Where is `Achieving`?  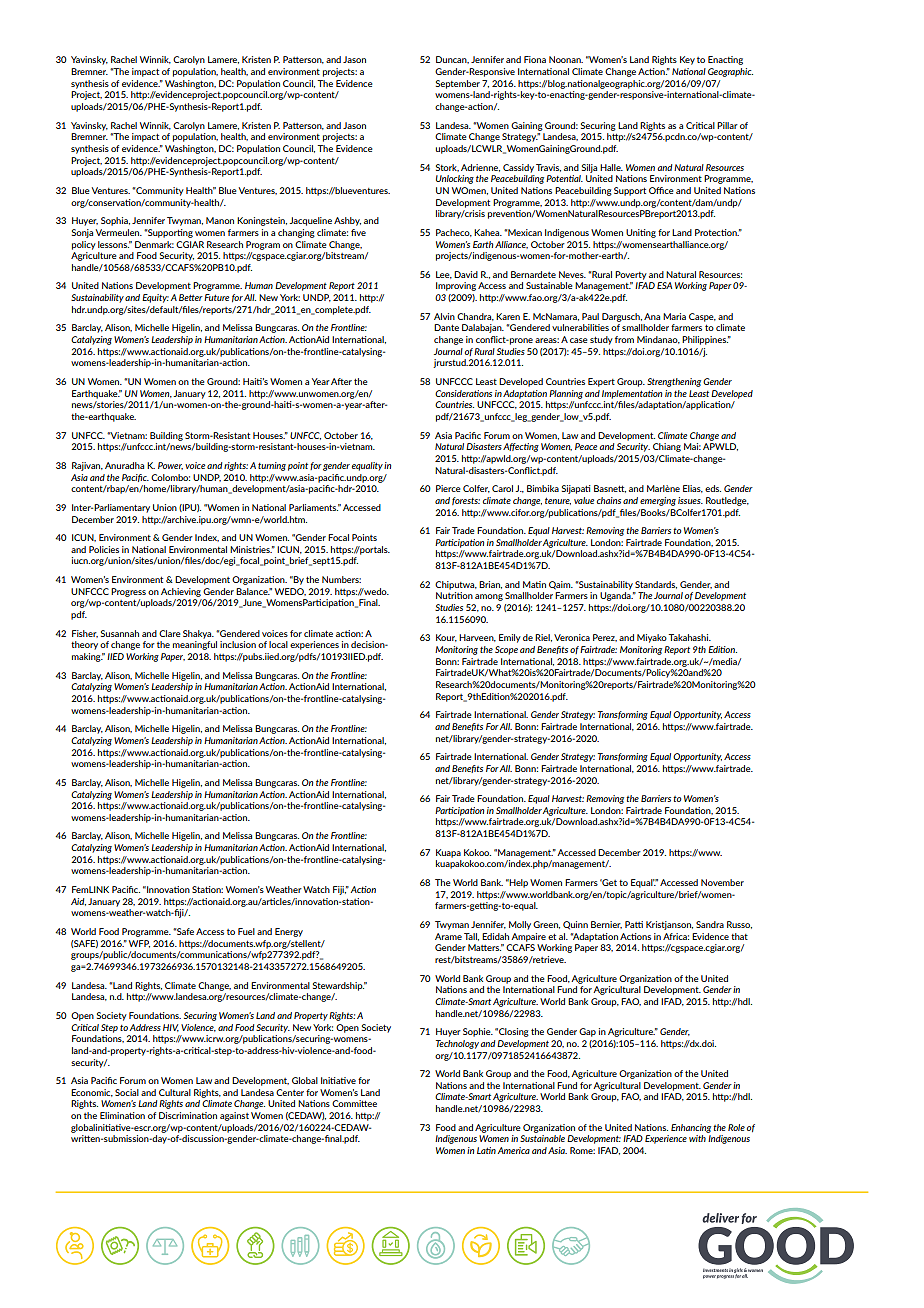
Achieving is located at coordinates (181, 592).
